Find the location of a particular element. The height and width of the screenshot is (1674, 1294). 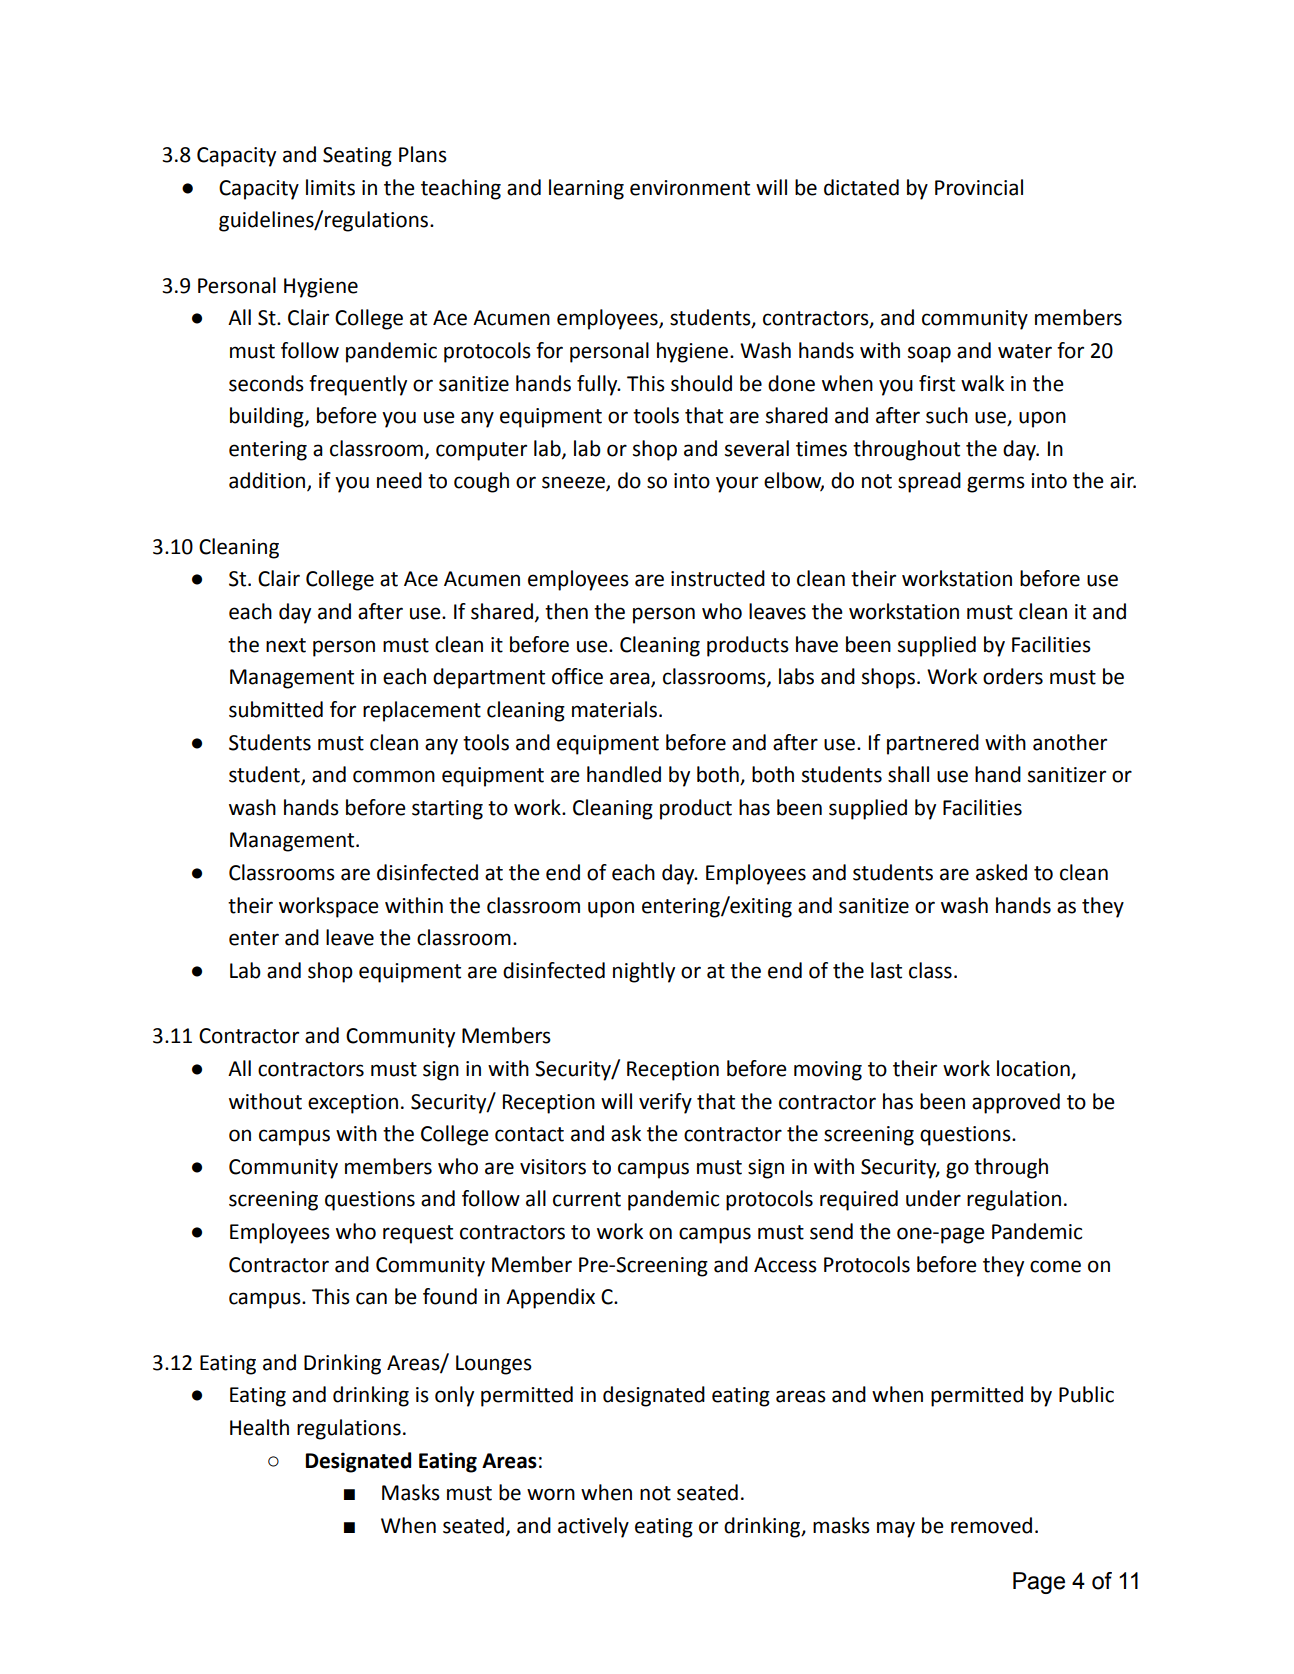

Health is located at coordinates (259, 1427).
